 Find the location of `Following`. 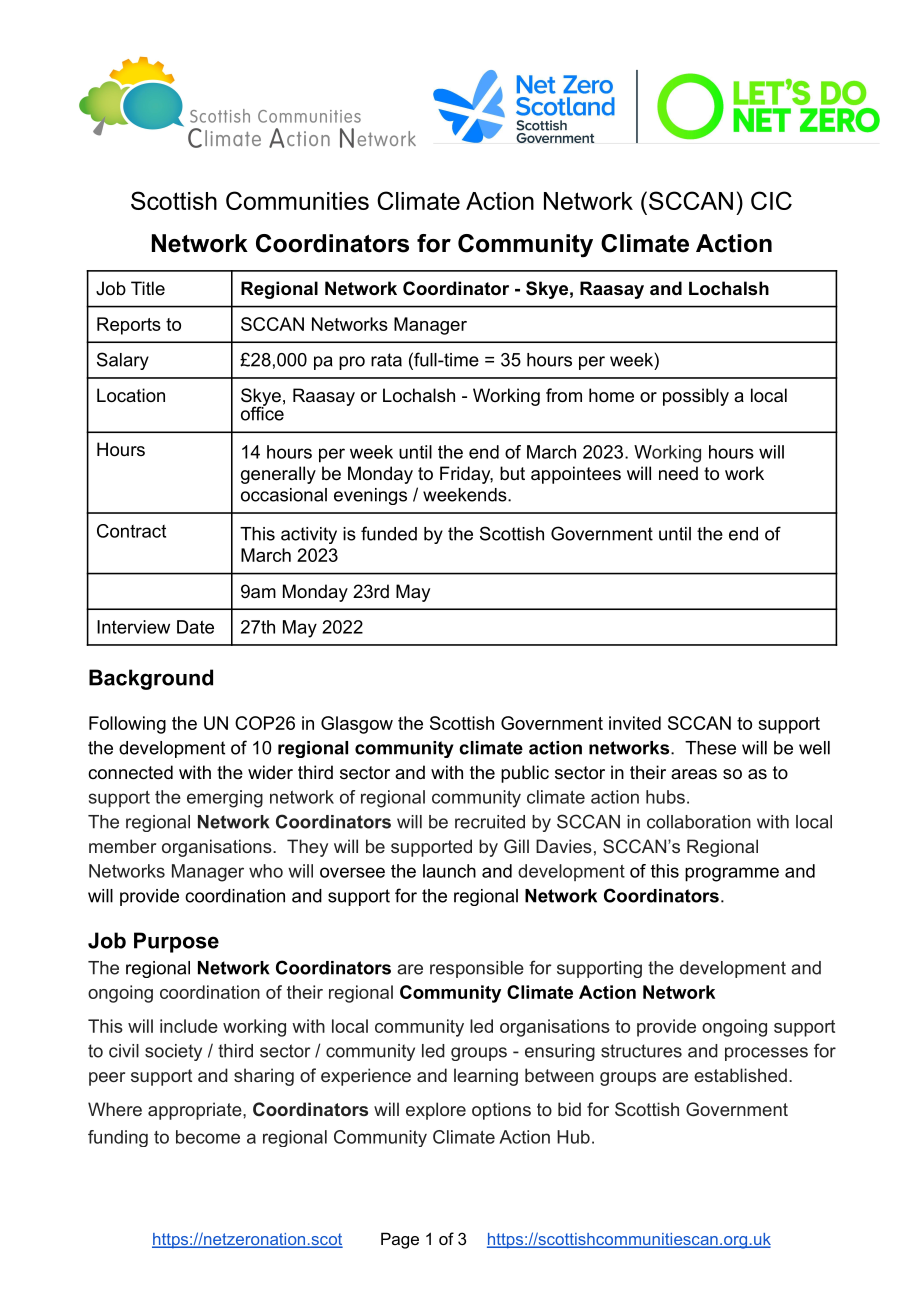

Following is located at coordinates (127, 725).
